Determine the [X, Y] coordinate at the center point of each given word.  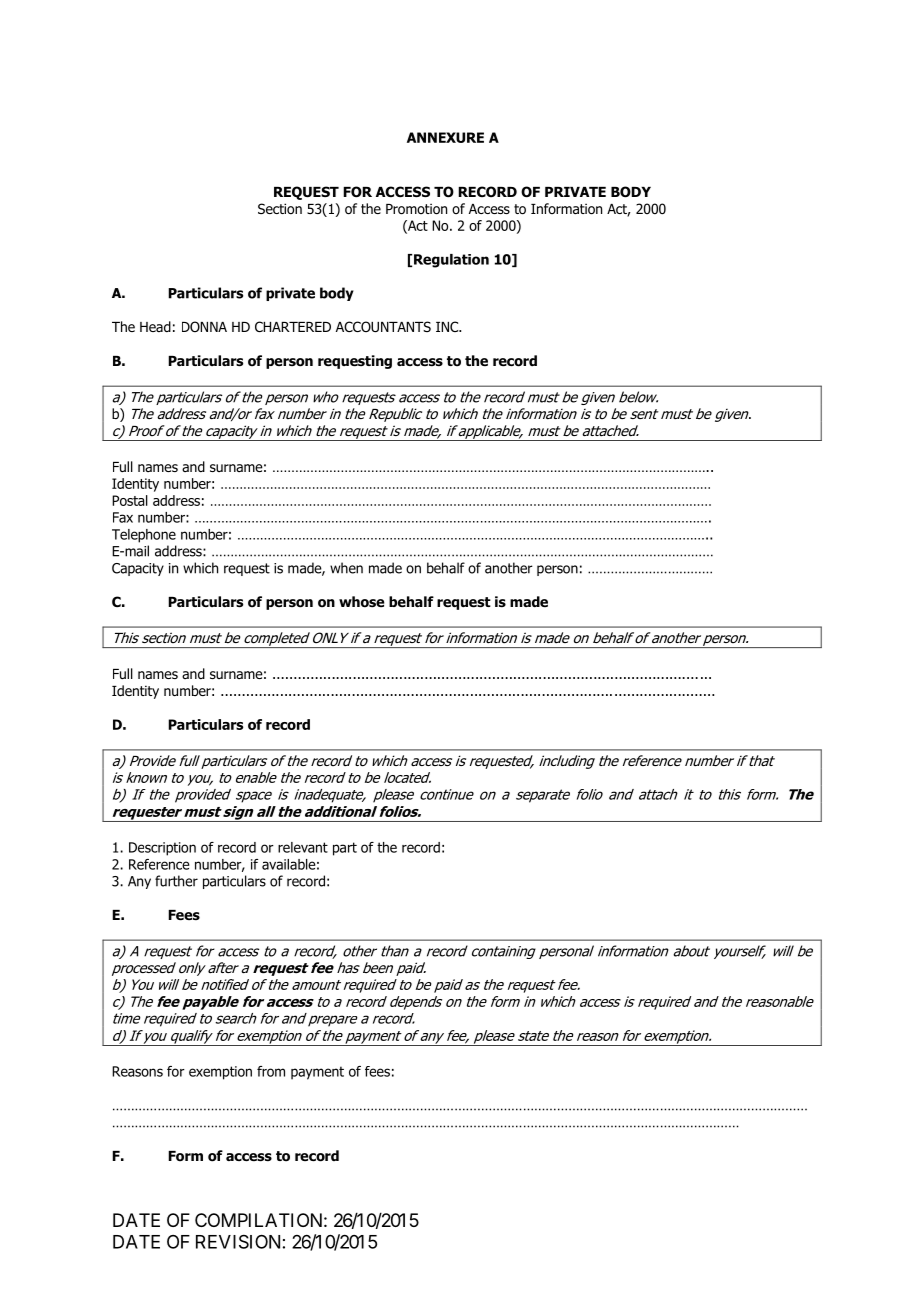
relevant [303, 847]
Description [162, 849]
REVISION [238, 1241]
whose [362, 602]
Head [155, 326]
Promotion [416, 209]
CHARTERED [293, 326]
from [271, 1071]
